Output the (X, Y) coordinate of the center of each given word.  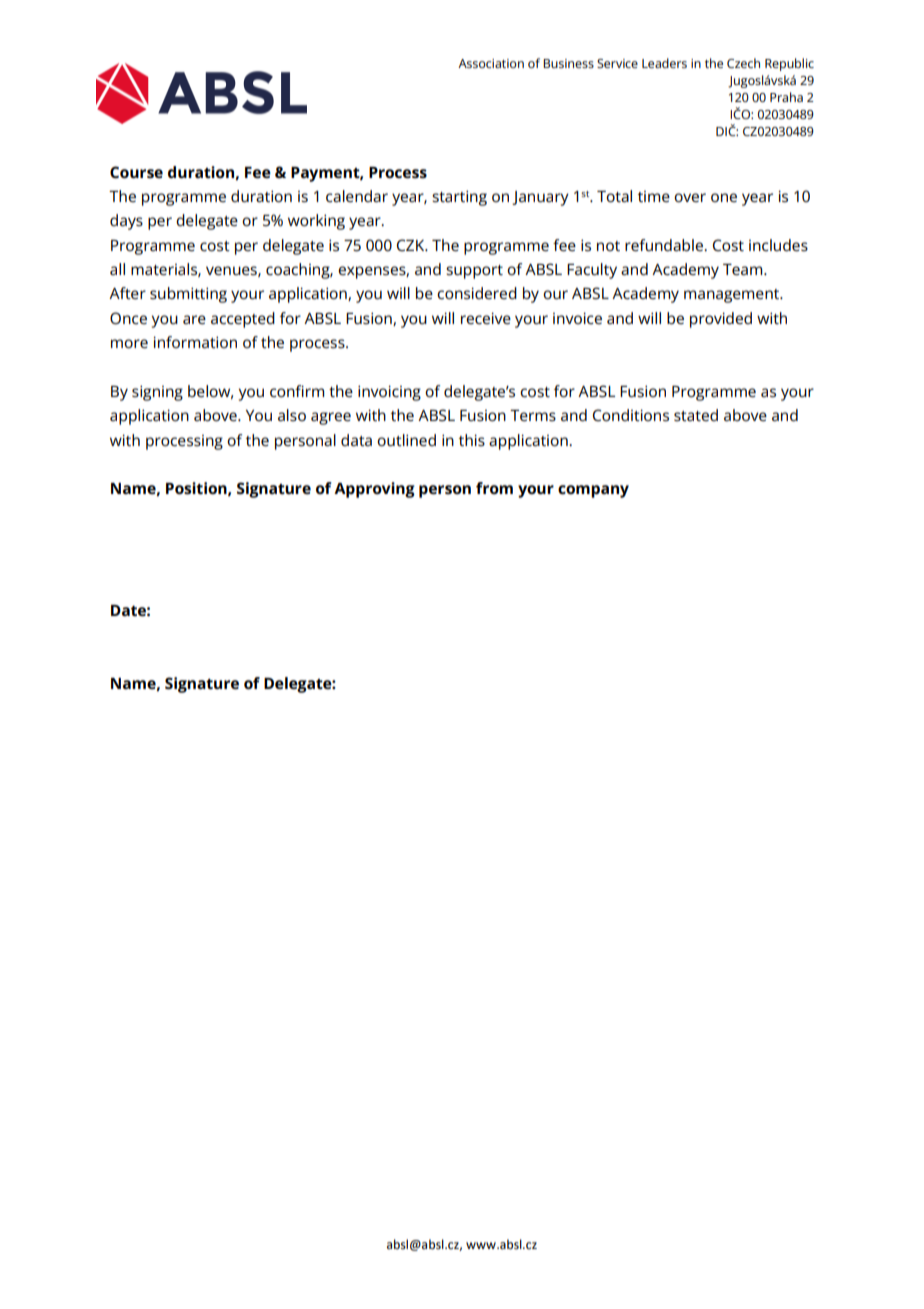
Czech (743, 63)
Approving (374, 490)
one (724, 197)
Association (491, 63)
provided (721, 320)
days (126, 222)
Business (568, 63)
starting (459, 198)
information (195, 342)
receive (486, 318)
